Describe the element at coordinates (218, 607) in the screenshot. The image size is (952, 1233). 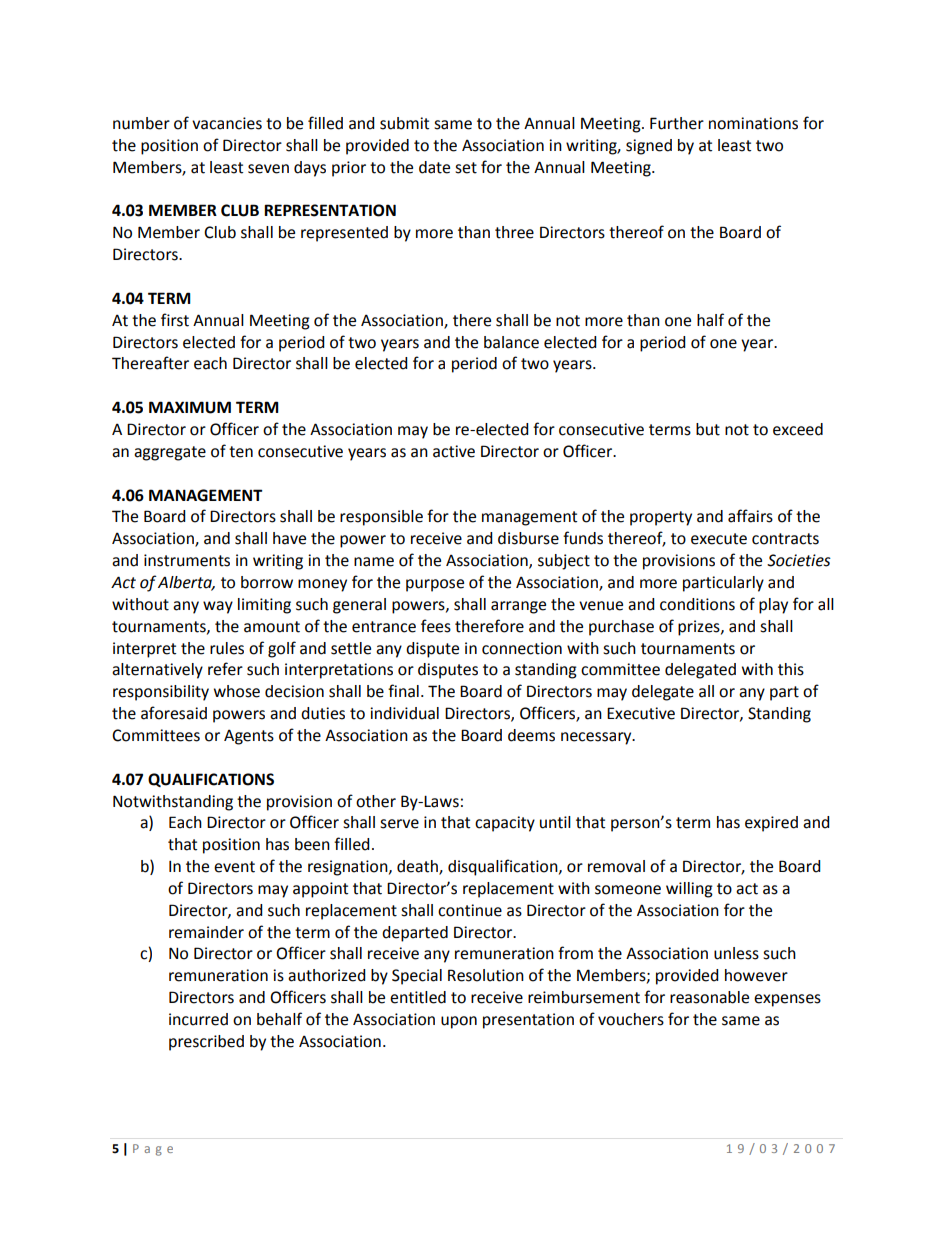
I see `way` at that location.
